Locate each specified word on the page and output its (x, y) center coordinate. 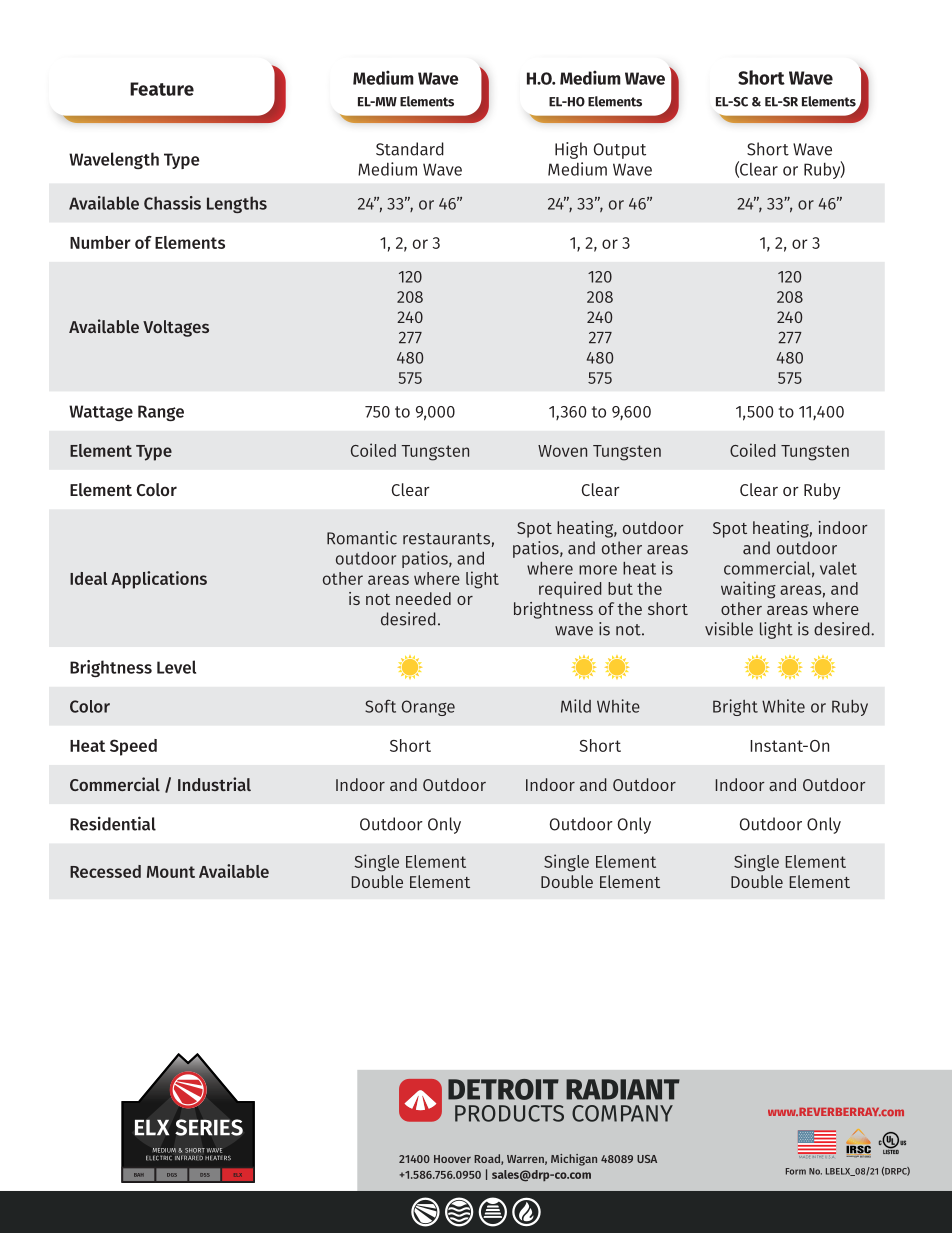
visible (729, 629)
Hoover (452, 1159)
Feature (162, 89)
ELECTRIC (159, 1158)
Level (176, 667)
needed (423, 598)
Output (620, 151)
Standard (410, 149)
